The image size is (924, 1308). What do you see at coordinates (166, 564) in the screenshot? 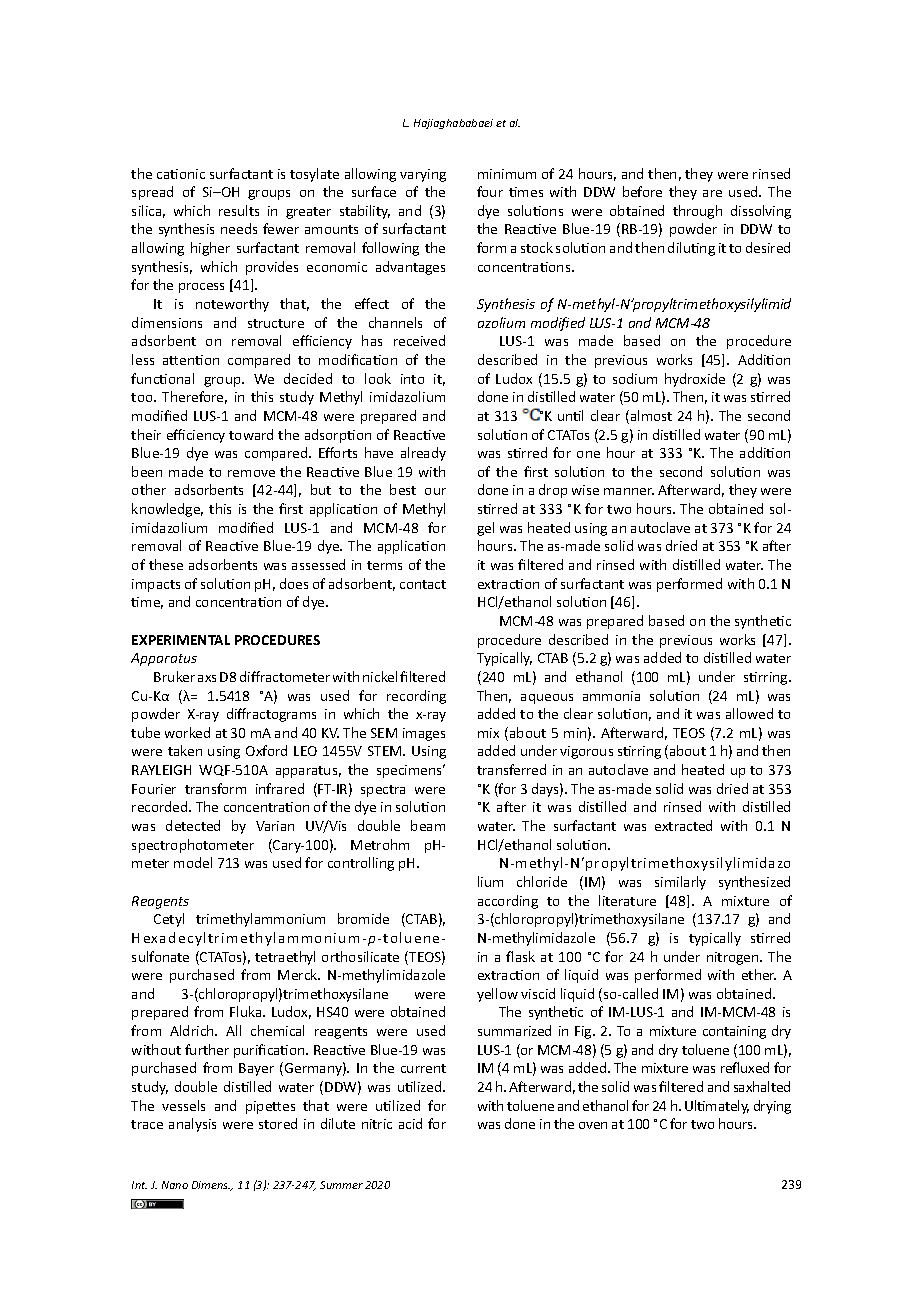
I see `these` at bounding box center [166, 564].
